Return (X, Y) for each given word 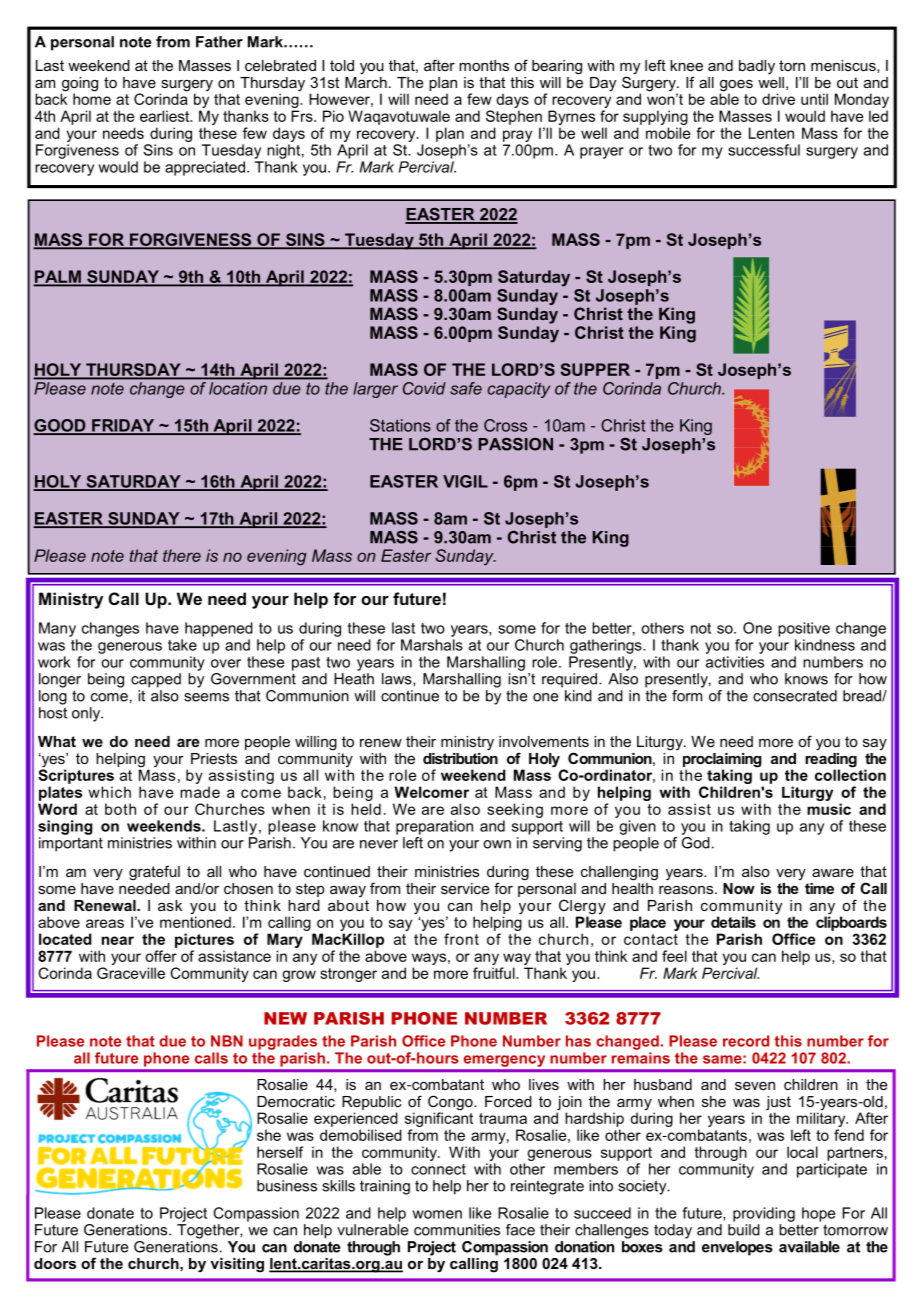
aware (833, 873)
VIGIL (465, 481)
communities (457, 1230)
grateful (154, 873)
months (484, 65)
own (497, 844)
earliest (166, 116)
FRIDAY (123, 426)
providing (764, 1214)
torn (792, 65)
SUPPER (595, 369)
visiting (237, 1265)
